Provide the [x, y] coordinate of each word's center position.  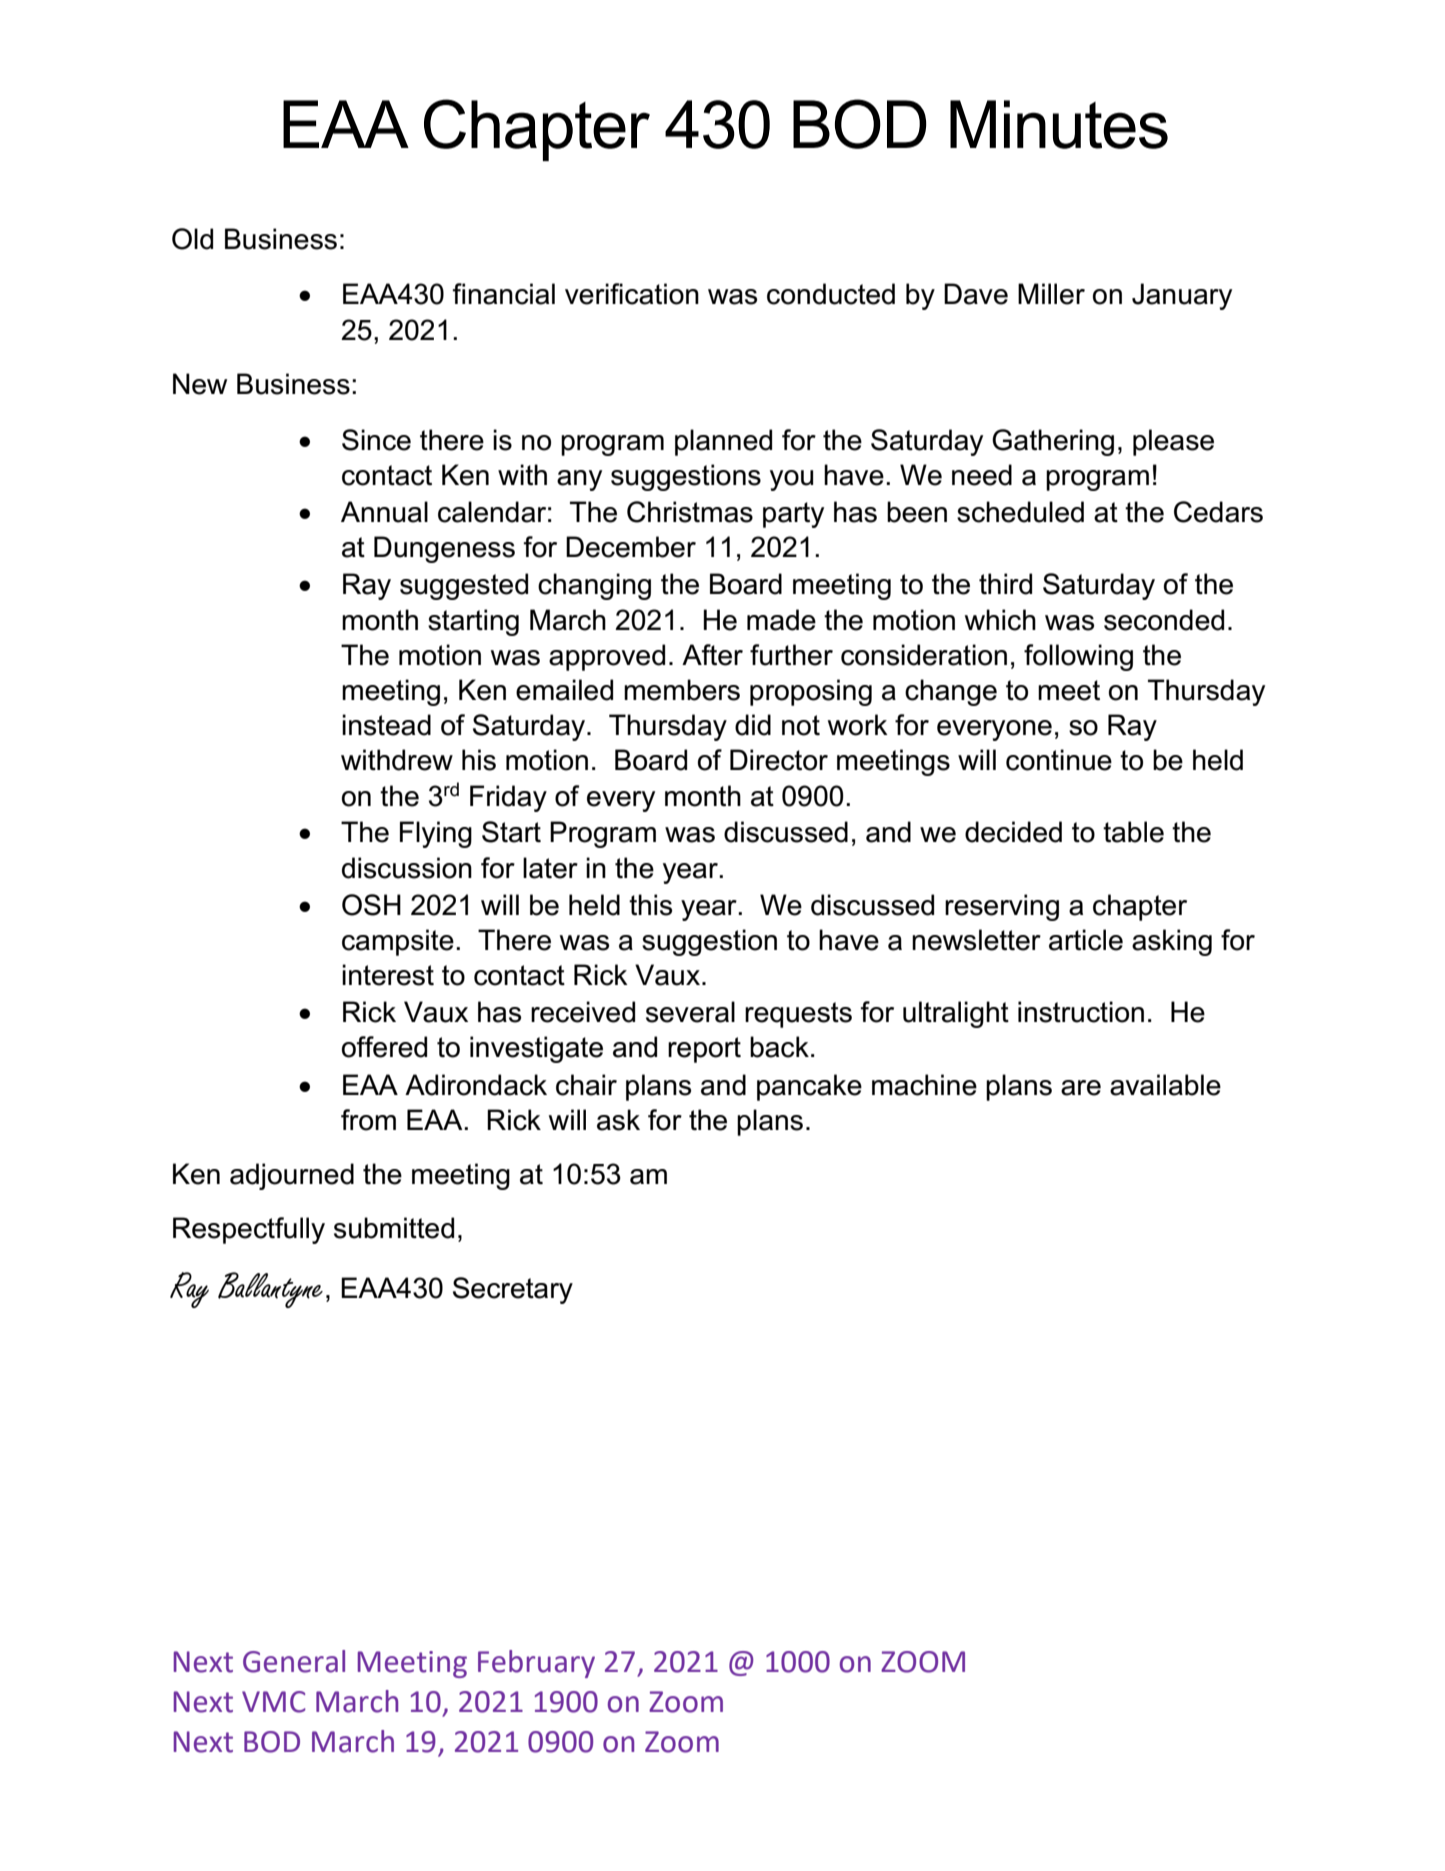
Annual [384, 512]
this [650, 905]
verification [632, 294]
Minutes [1059, 124]
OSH [371, 905]
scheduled [1020, 512]
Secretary [513, 1290]
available [1165, 1085]
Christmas [690, 512]
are [1081, 1088]
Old [192, 239]
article [1086, 940]
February [536, 1664]
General [294, 1661]
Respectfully [249, 1230]
